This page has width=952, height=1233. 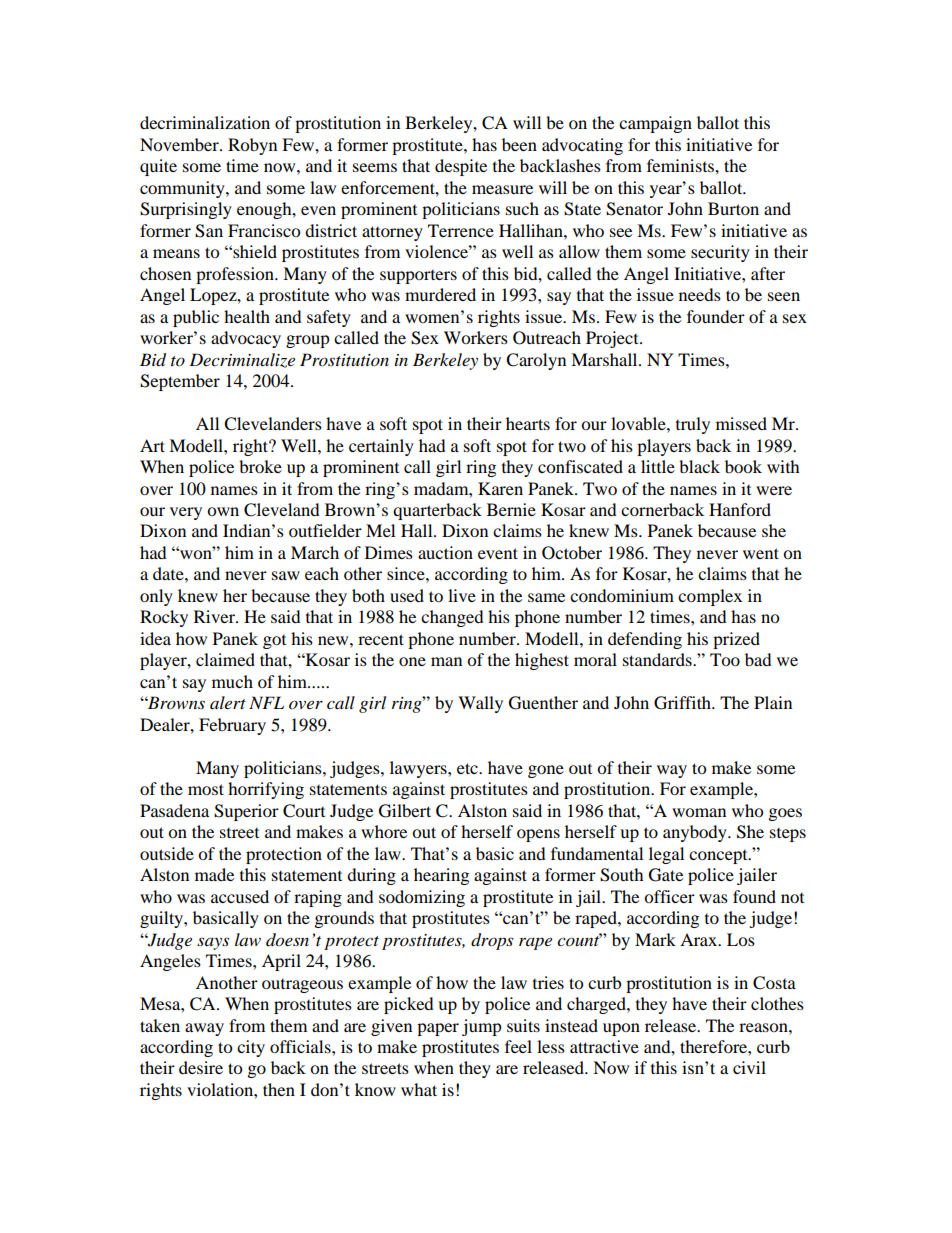 What do you see at coordinates (242, 360) in the page?
I see `Decriminalize` at bounding box center [242, 360].
